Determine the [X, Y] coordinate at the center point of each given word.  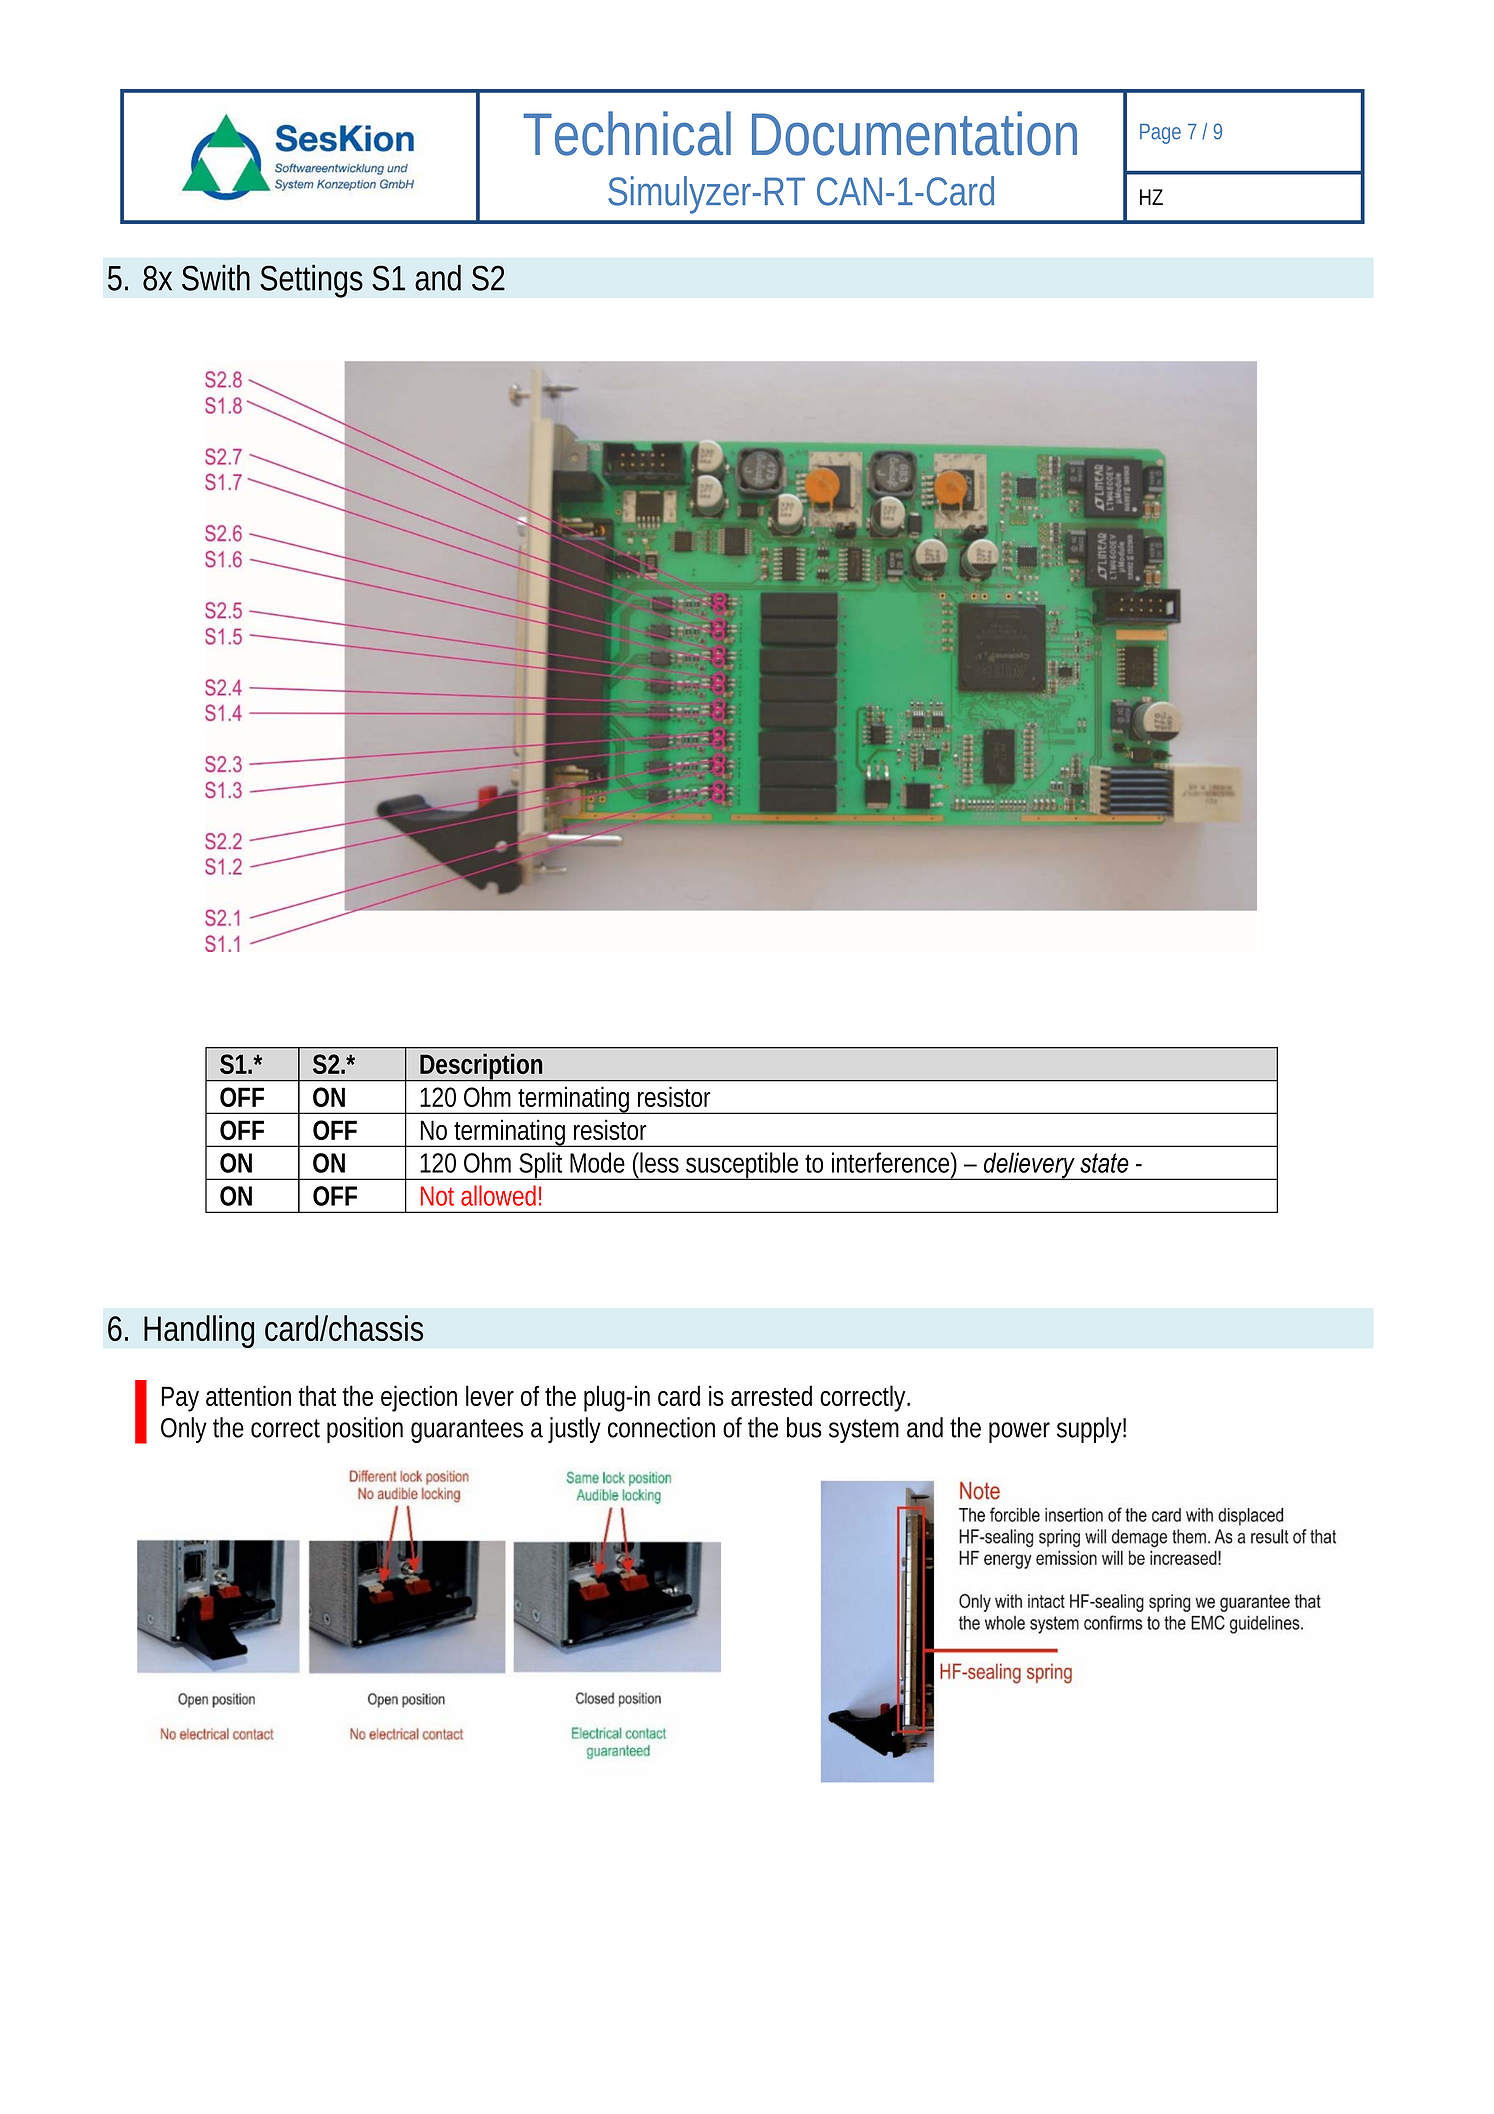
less [658, 1162]
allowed [498, 1195]
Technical [627, 133]
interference [890, 1162]
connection [661, 1427]
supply [1089, 1430]
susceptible [741, 1166]
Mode [597, 1162]
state [1104, 1163]
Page [1160, 134]
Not [437, 1196]
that [317, 1395]
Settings [311, 281]
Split [541, 1166]
